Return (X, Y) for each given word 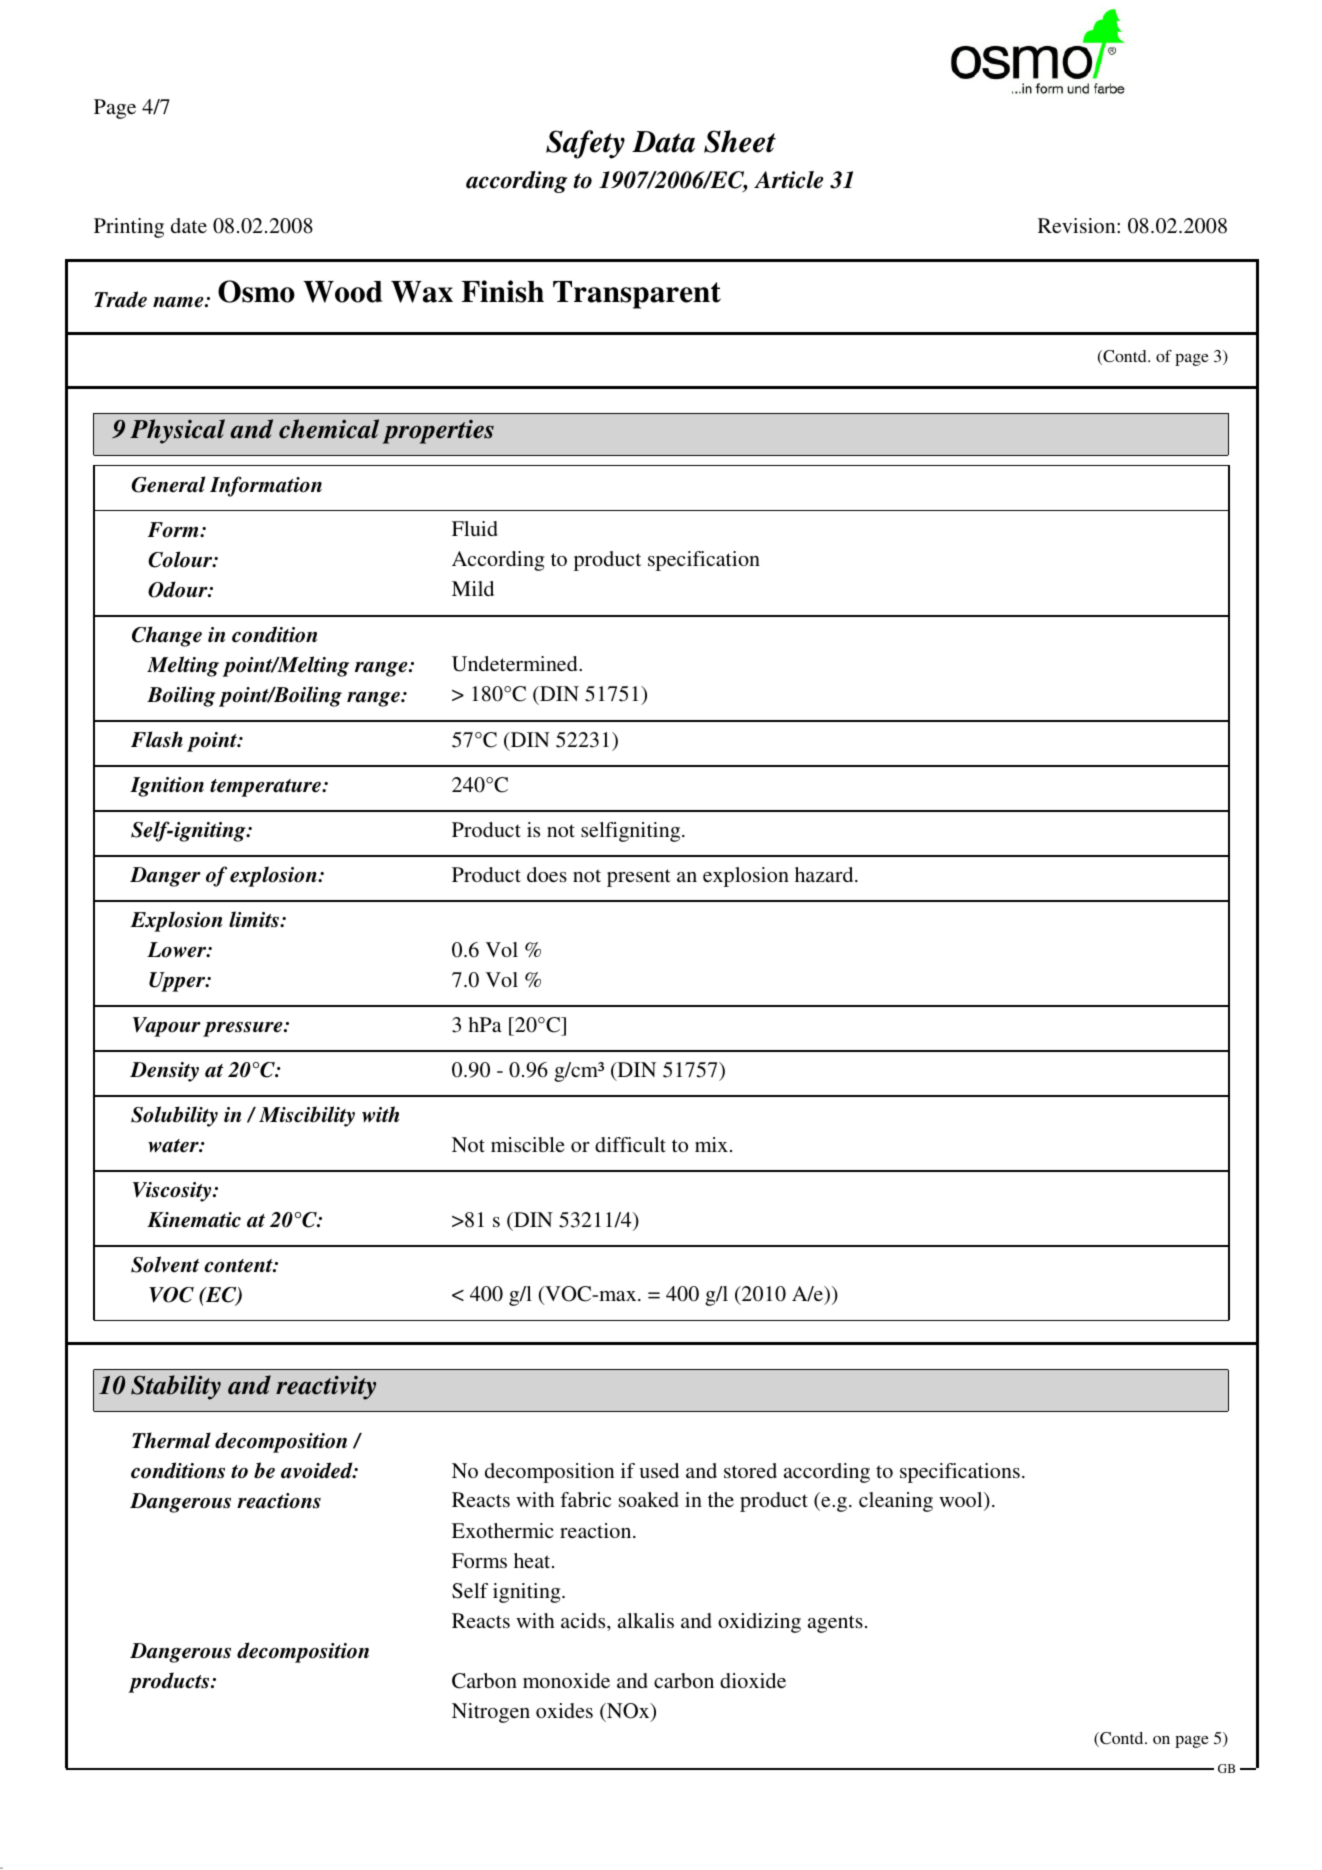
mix (713, 1144)
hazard (825, 874)
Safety (585, 144)
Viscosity (173, 1192)
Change (167, 636)
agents (835, 1624)
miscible (528, 1144)
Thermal (171, 1440)
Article (788, 180)
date (189, 225)
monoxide (566, 1680)
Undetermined (516, 664)
